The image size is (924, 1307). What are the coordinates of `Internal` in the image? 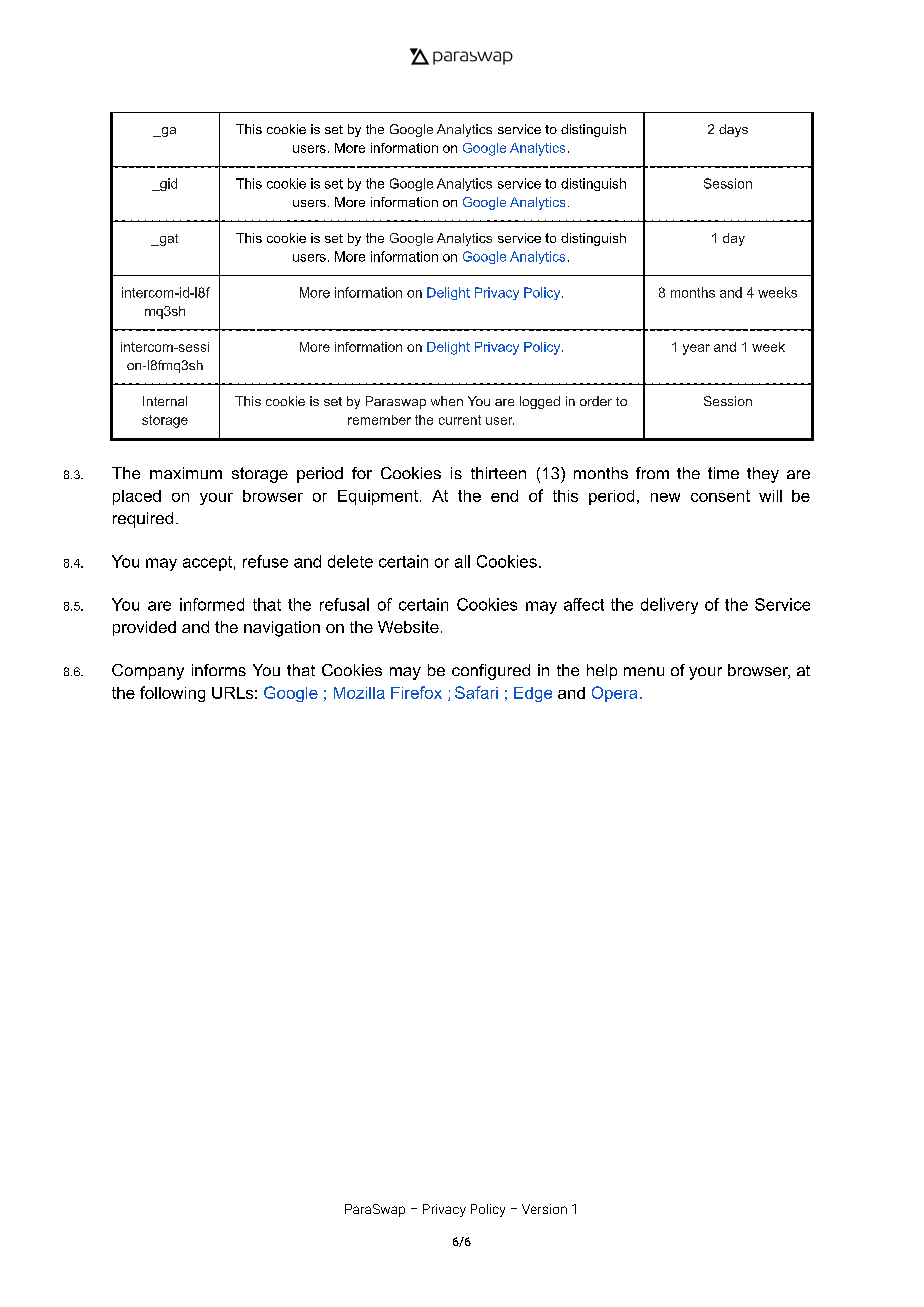 It's located at (165, 401).
